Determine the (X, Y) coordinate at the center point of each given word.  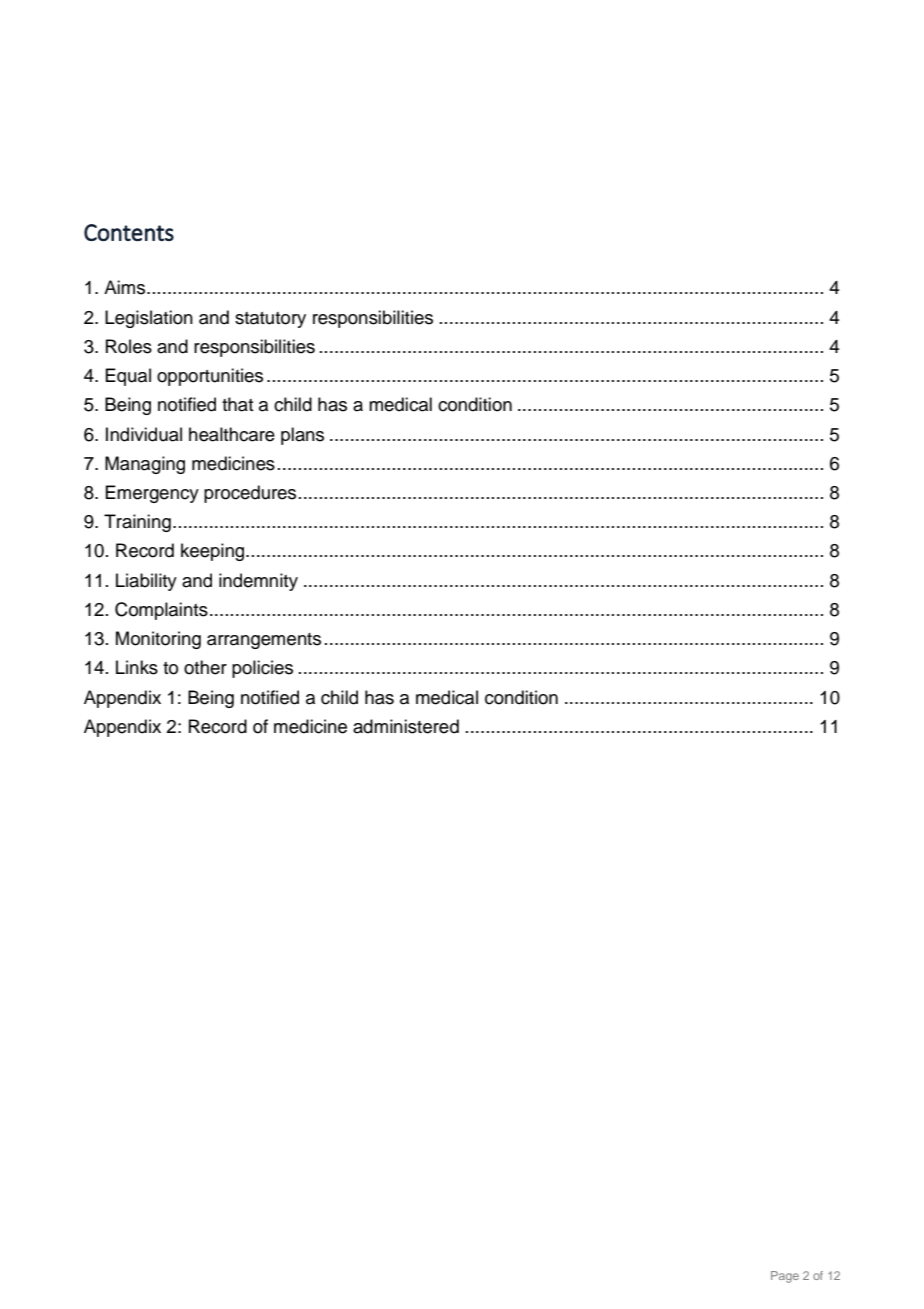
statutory (270, 320)
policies (262, 669)
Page (785, 1277)
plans (302, 436)
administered (406, 726)
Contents (129, 232)
